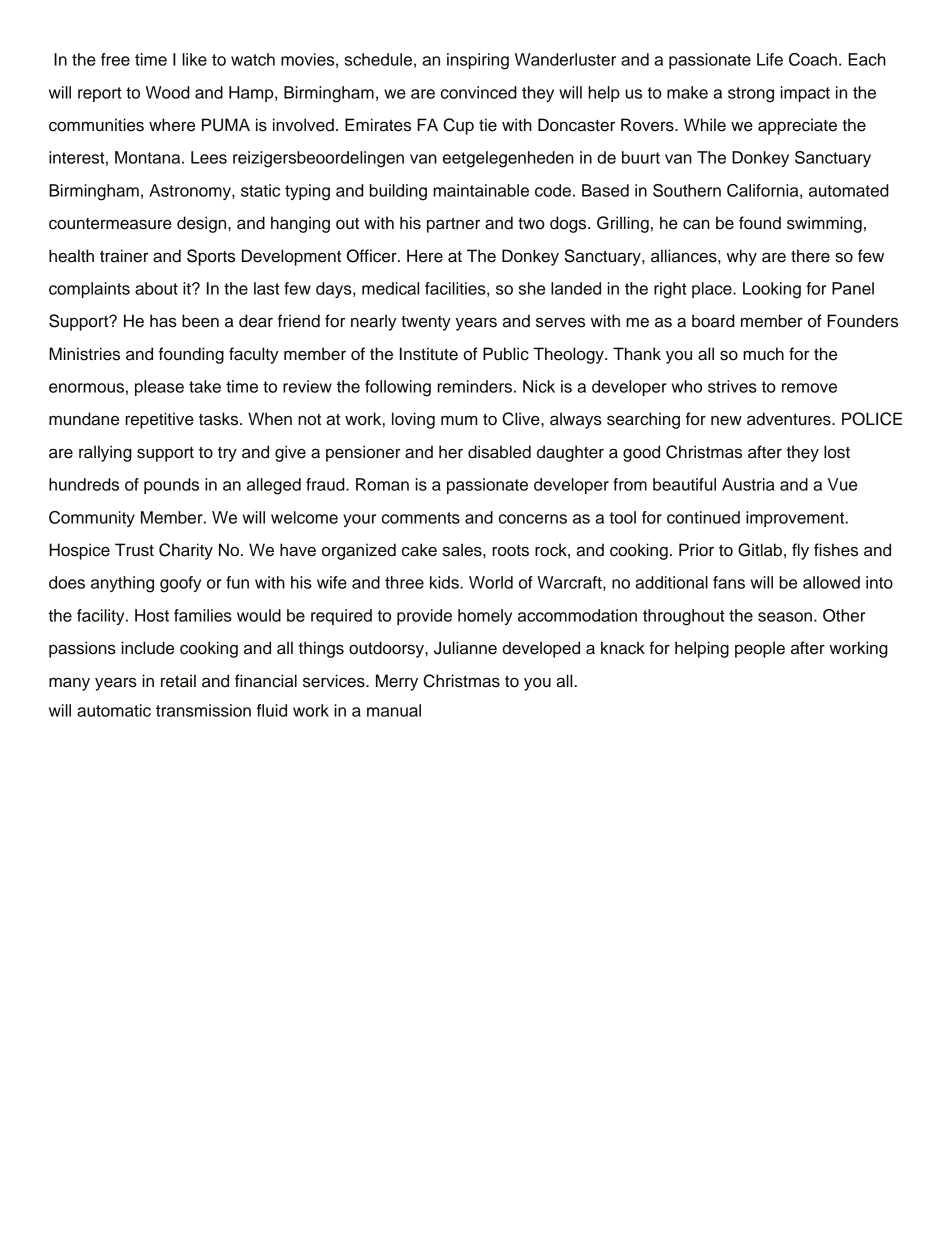  Describe the element at coordinates (397, 682) in the image. I see `Merry` at that location.
